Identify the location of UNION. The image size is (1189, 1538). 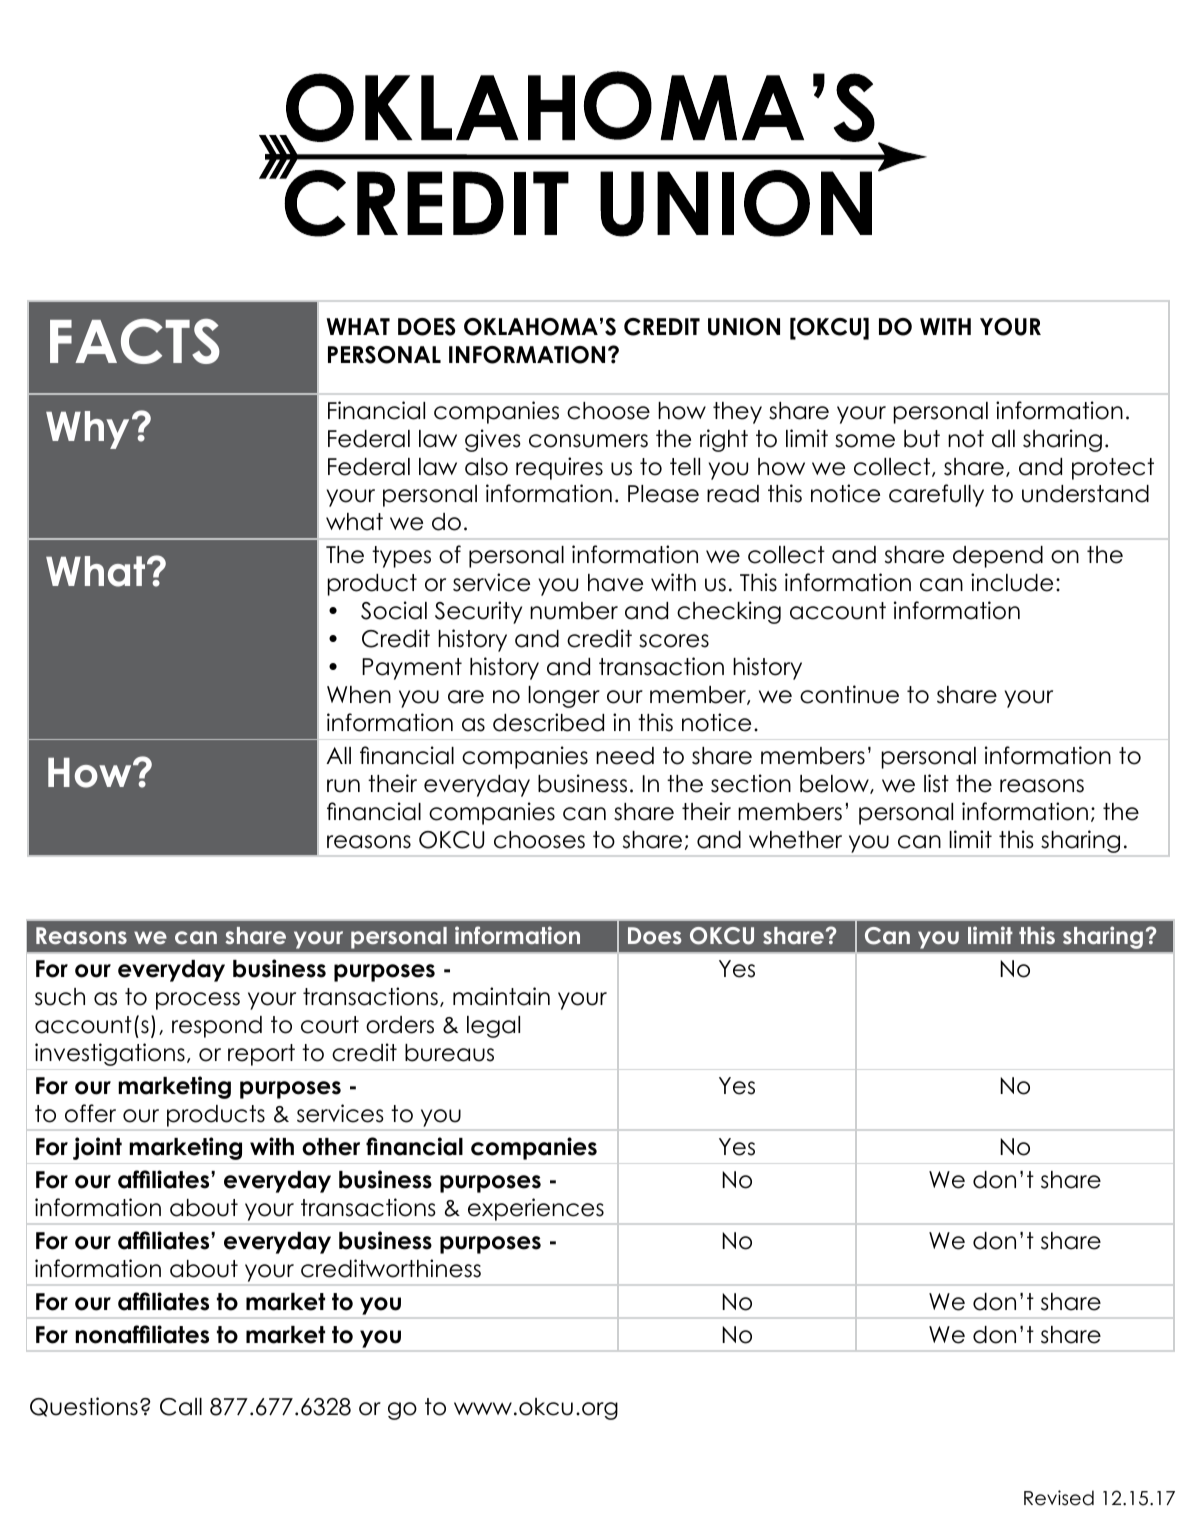
(744, 327).
